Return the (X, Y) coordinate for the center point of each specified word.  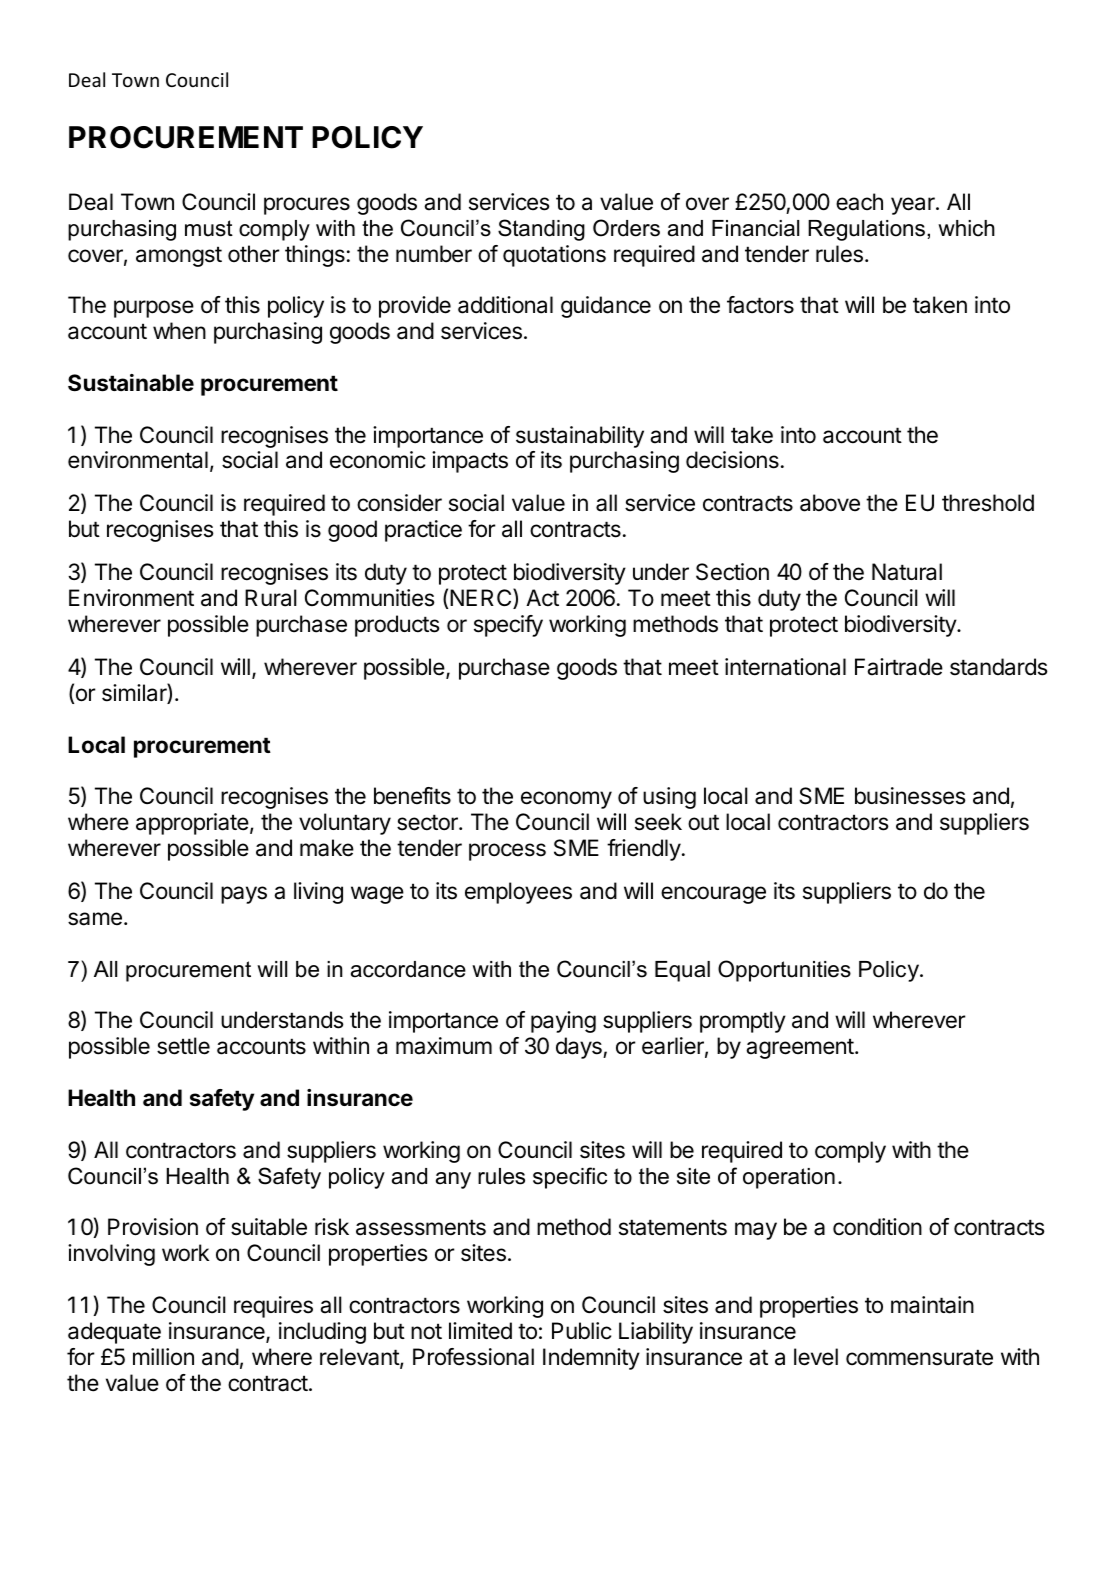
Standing (541, 230)
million (163, 1357)
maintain (932, 1305)
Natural (907, 572)
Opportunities (784, 971)
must (209, 228)
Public (582, 1331)
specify (508, 626)
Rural (271, 598)
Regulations (868, 230)
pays (244, 895)
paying (563, 1022)
